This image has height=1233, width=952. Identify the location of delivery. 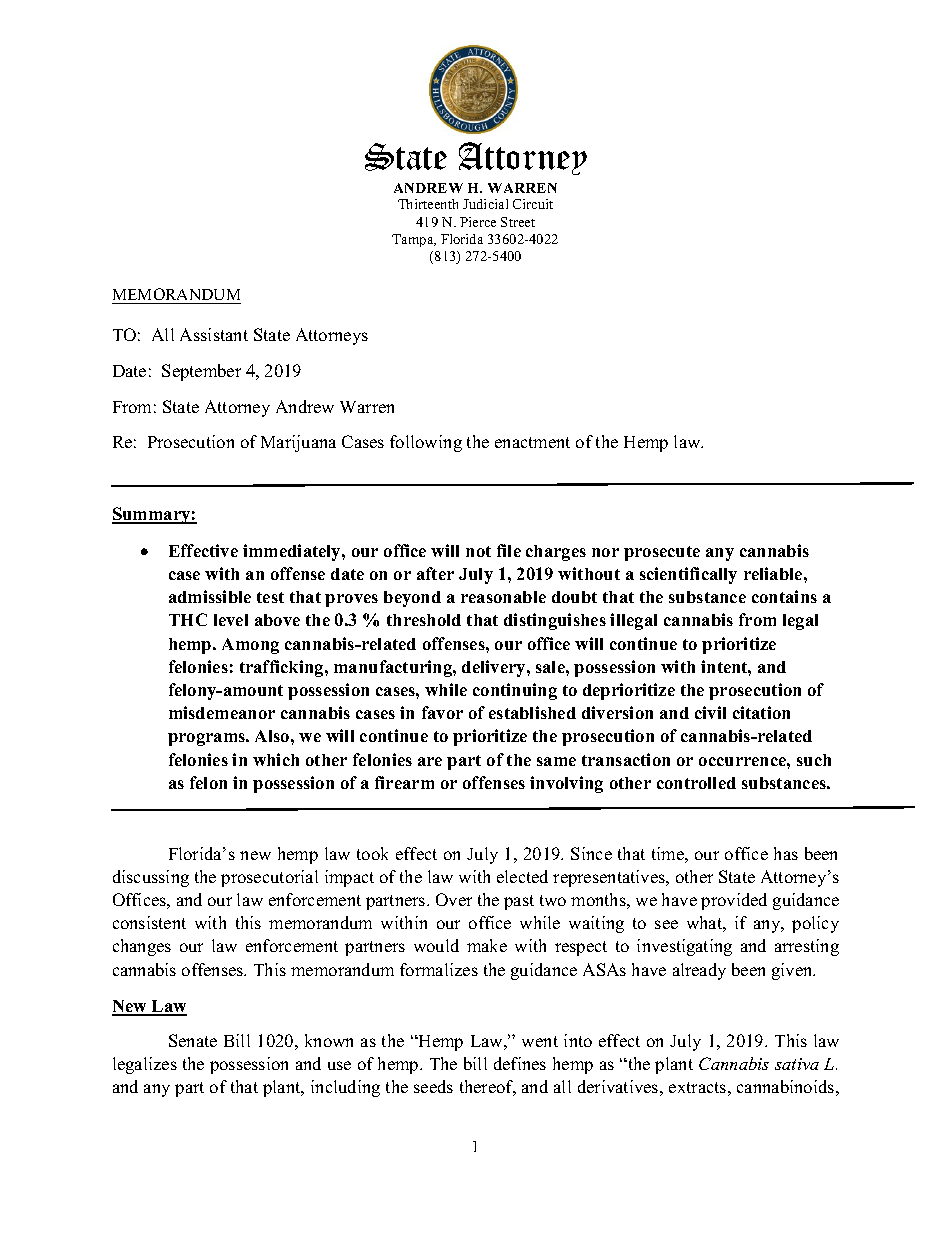
(495, 668).
